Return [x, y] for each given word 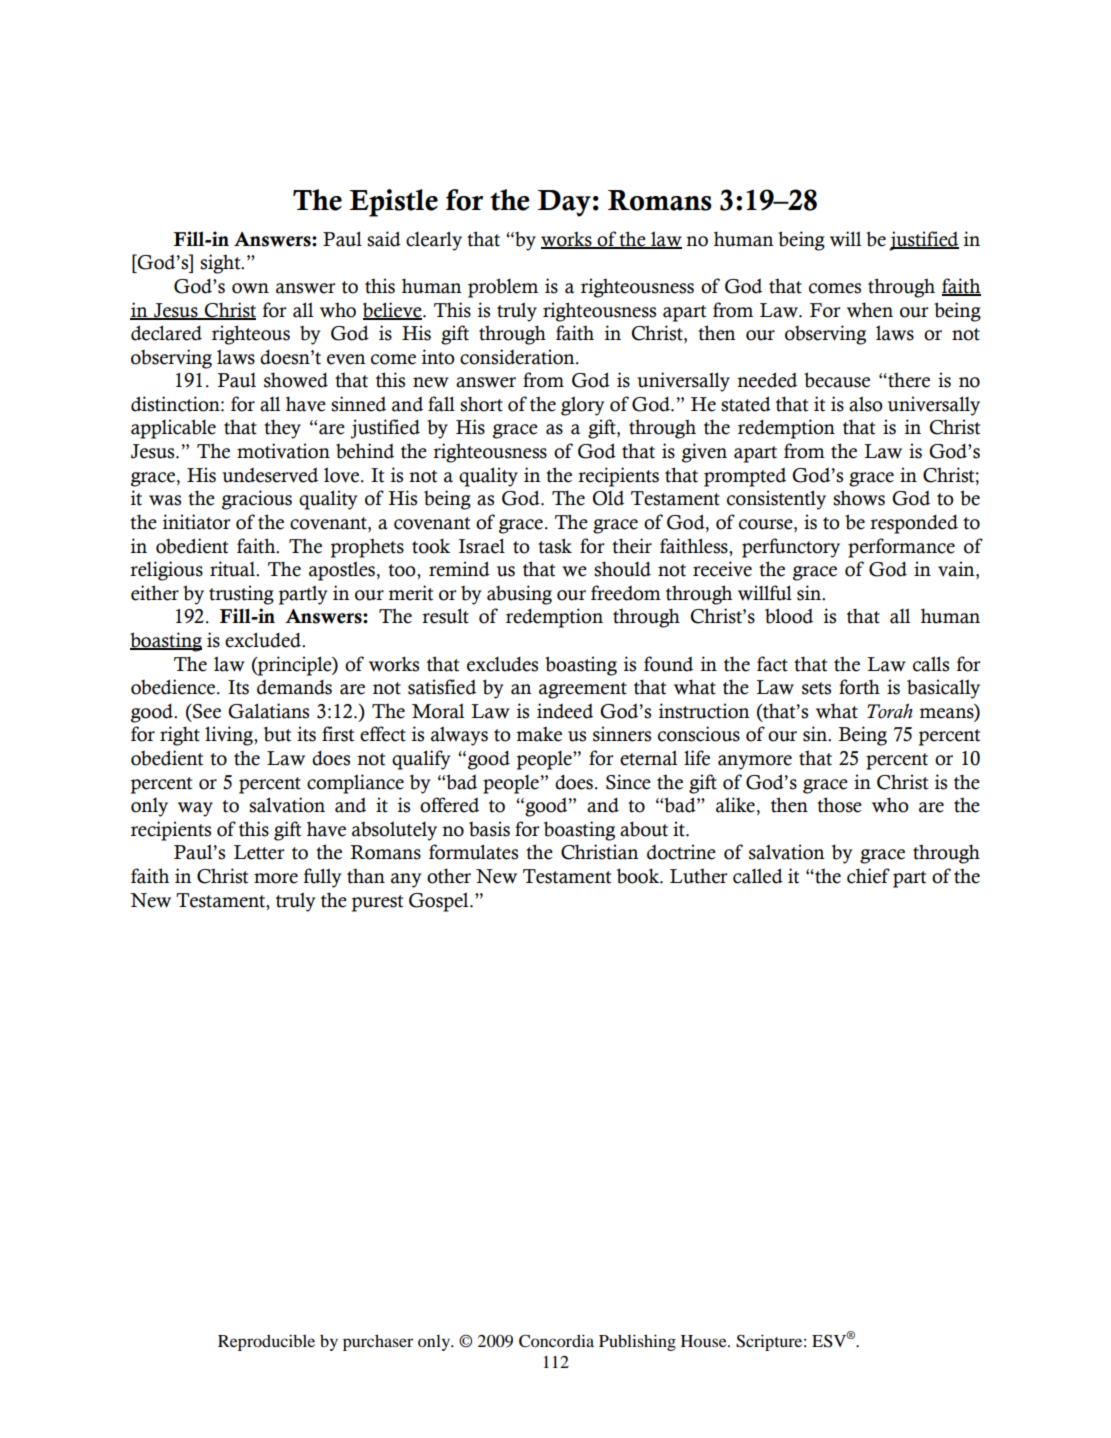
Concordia [556, 1341]
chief [868, 876]
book [639, 876]
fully [322, 878]
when [870, 310]
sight [221, 264]
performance [901, 548]
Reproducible [266, 1342]
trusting [241, 595]
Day [564, 203]
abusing [519, 595]
